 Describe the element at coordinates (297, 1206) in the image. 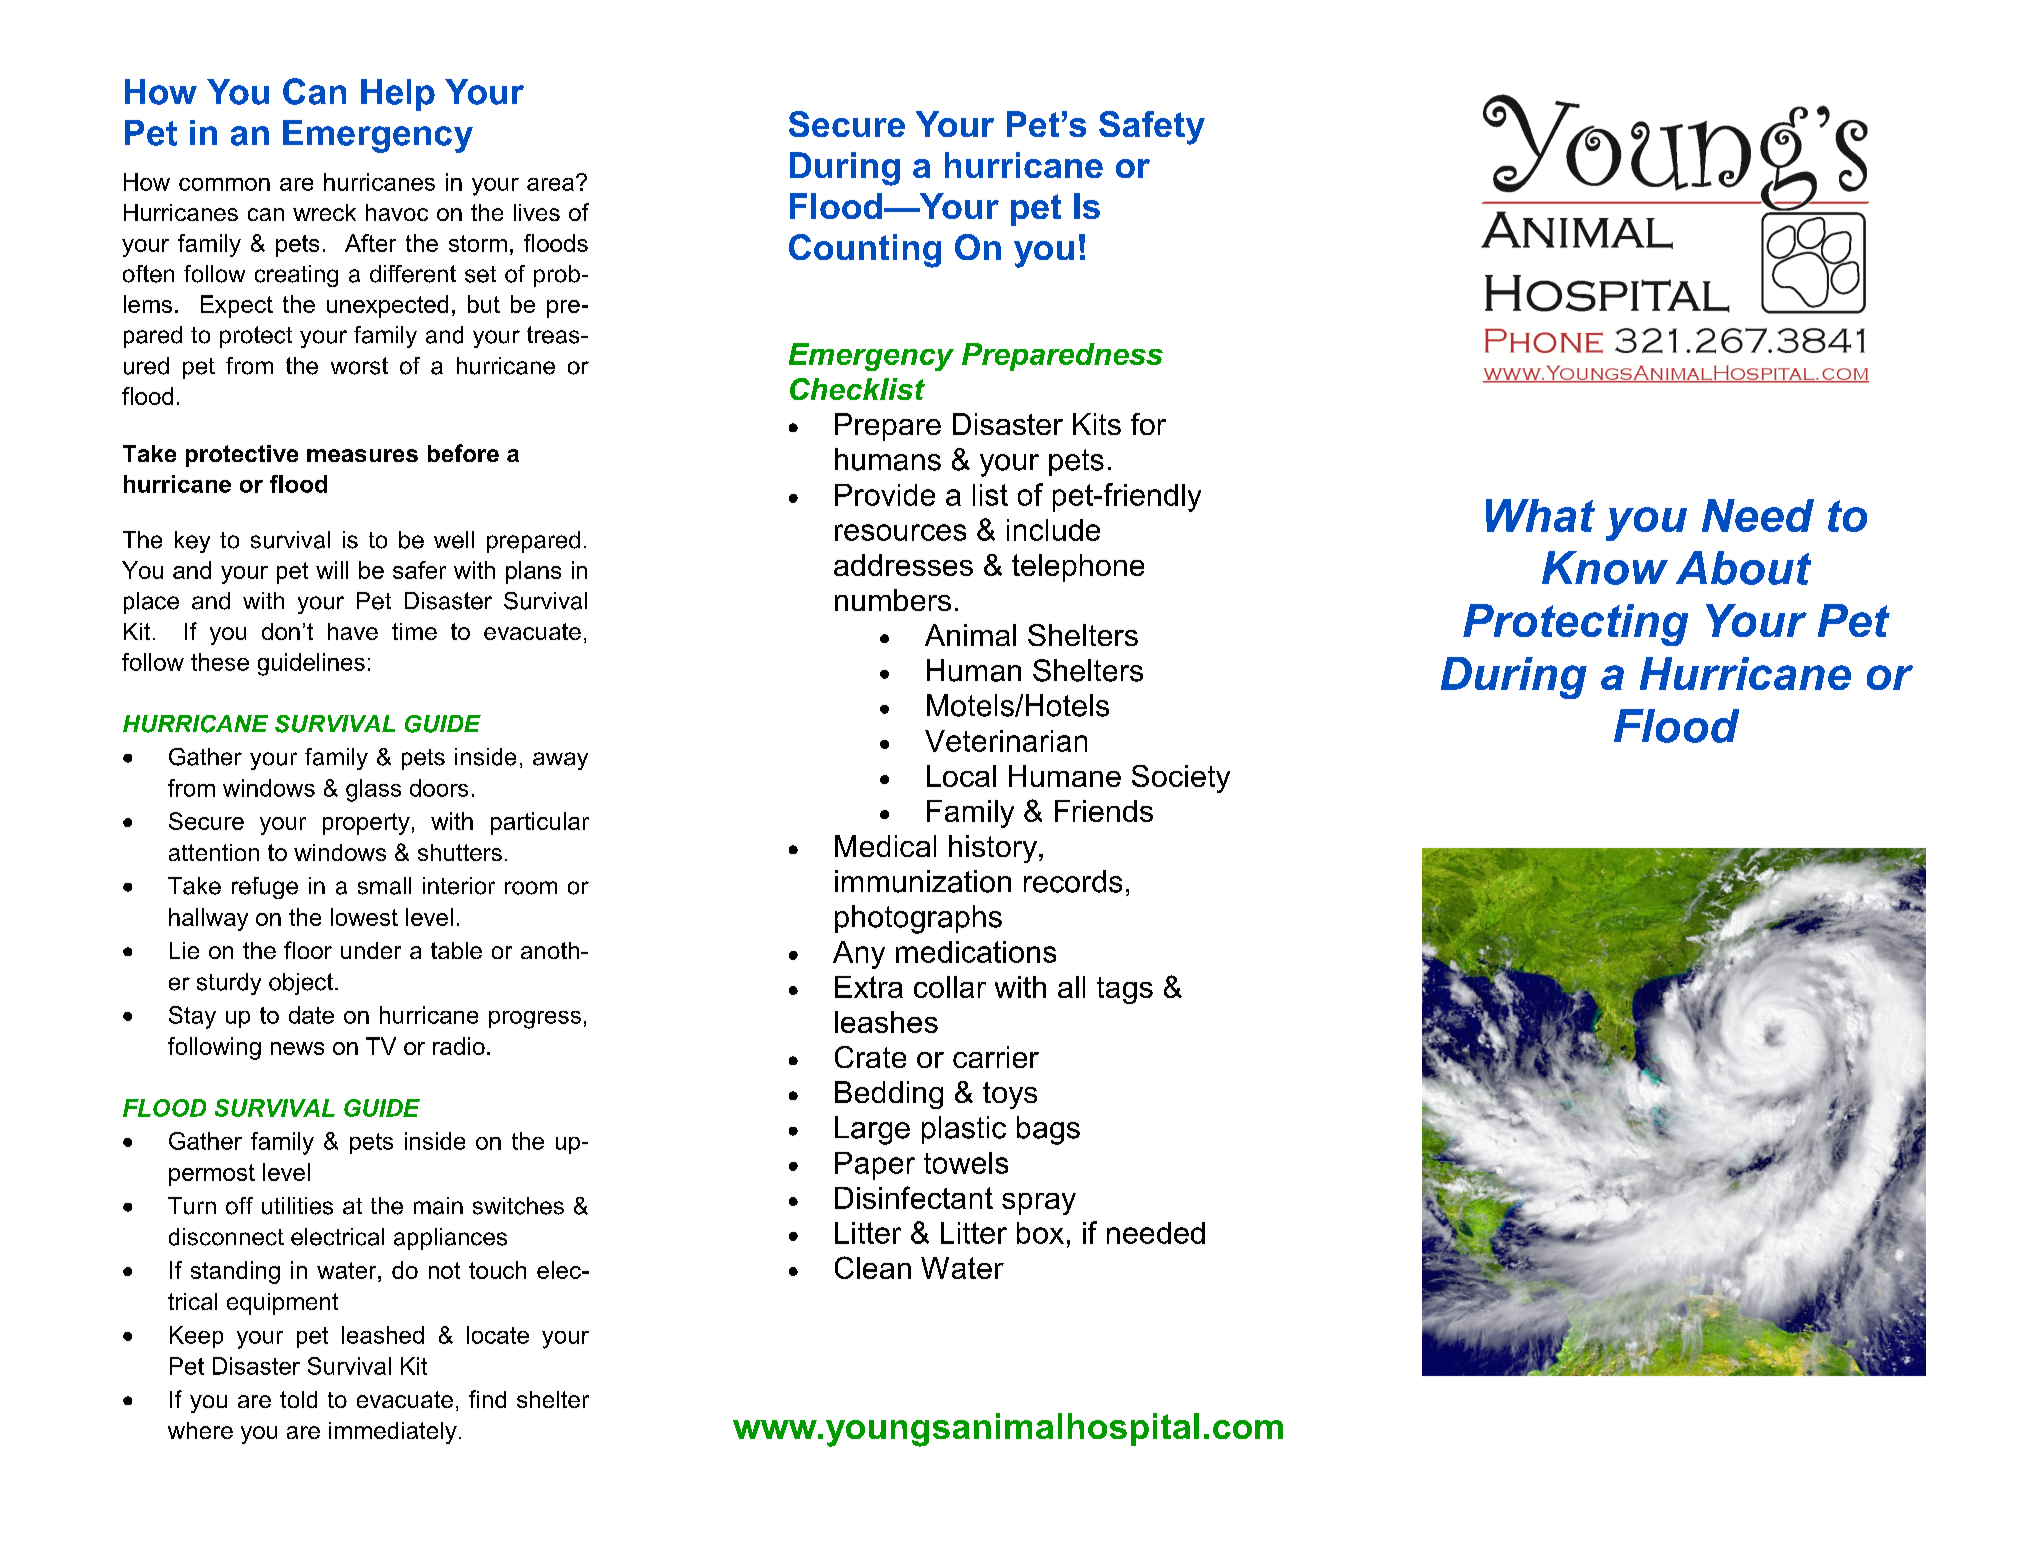

I see `utilities` at that location.
